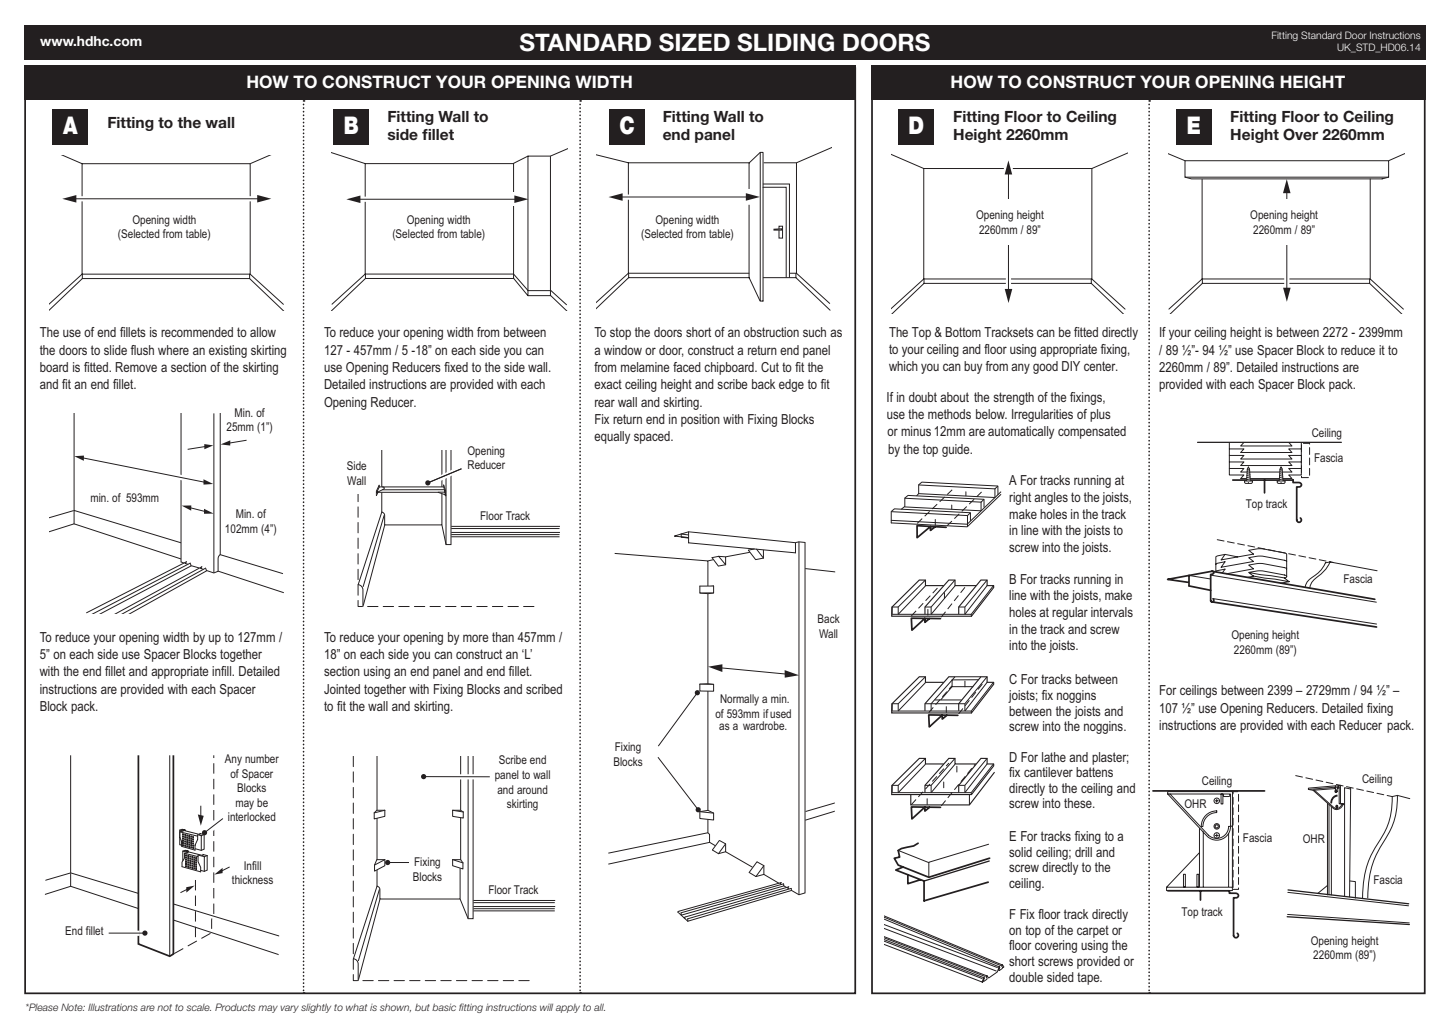 Image resolution: width=1450 pixels, height=1025 pixels. Describe the element at coordinates (963, 332) in the screenshot. I see `Bottom` at that location.
